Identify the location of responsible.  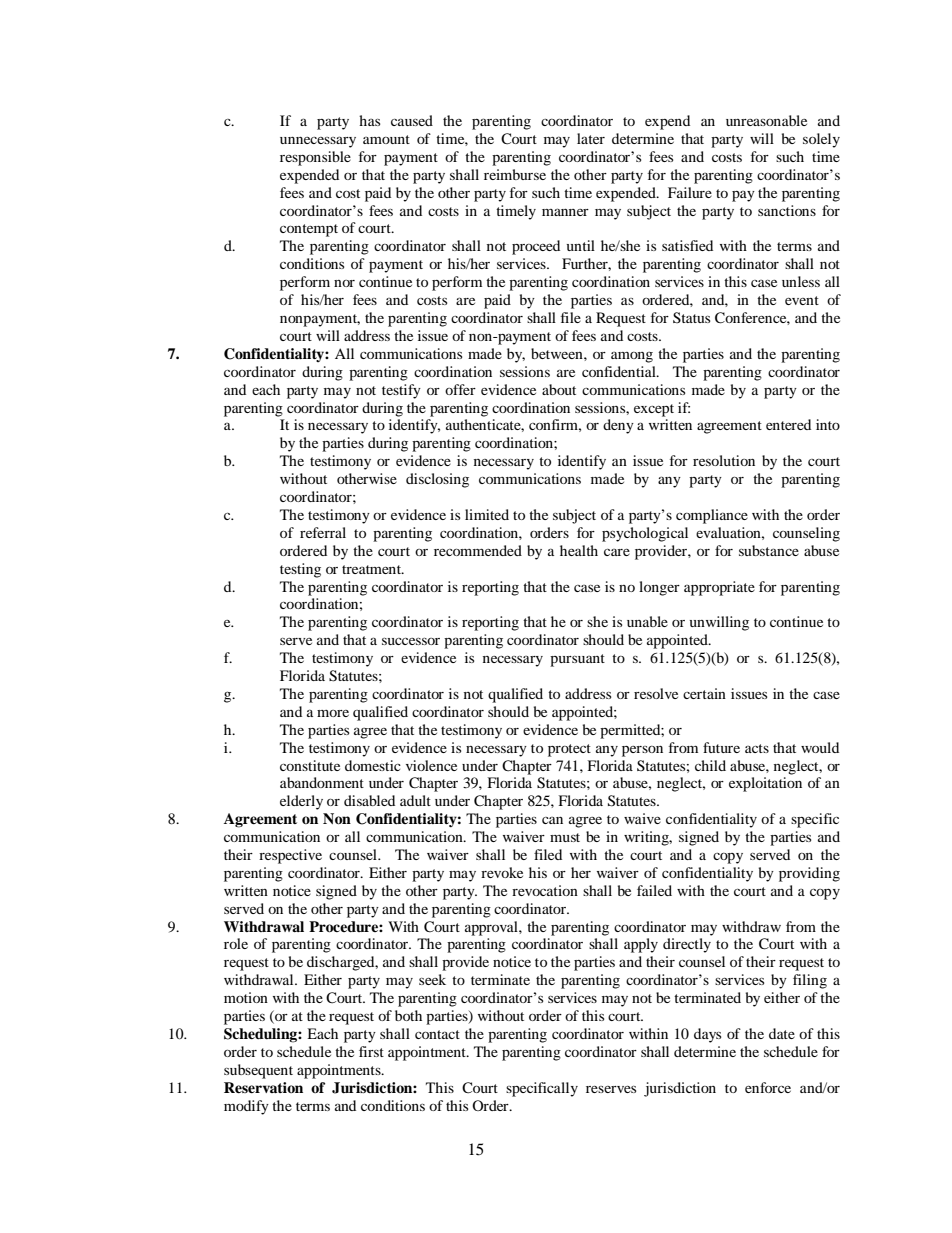
(315, 158).
